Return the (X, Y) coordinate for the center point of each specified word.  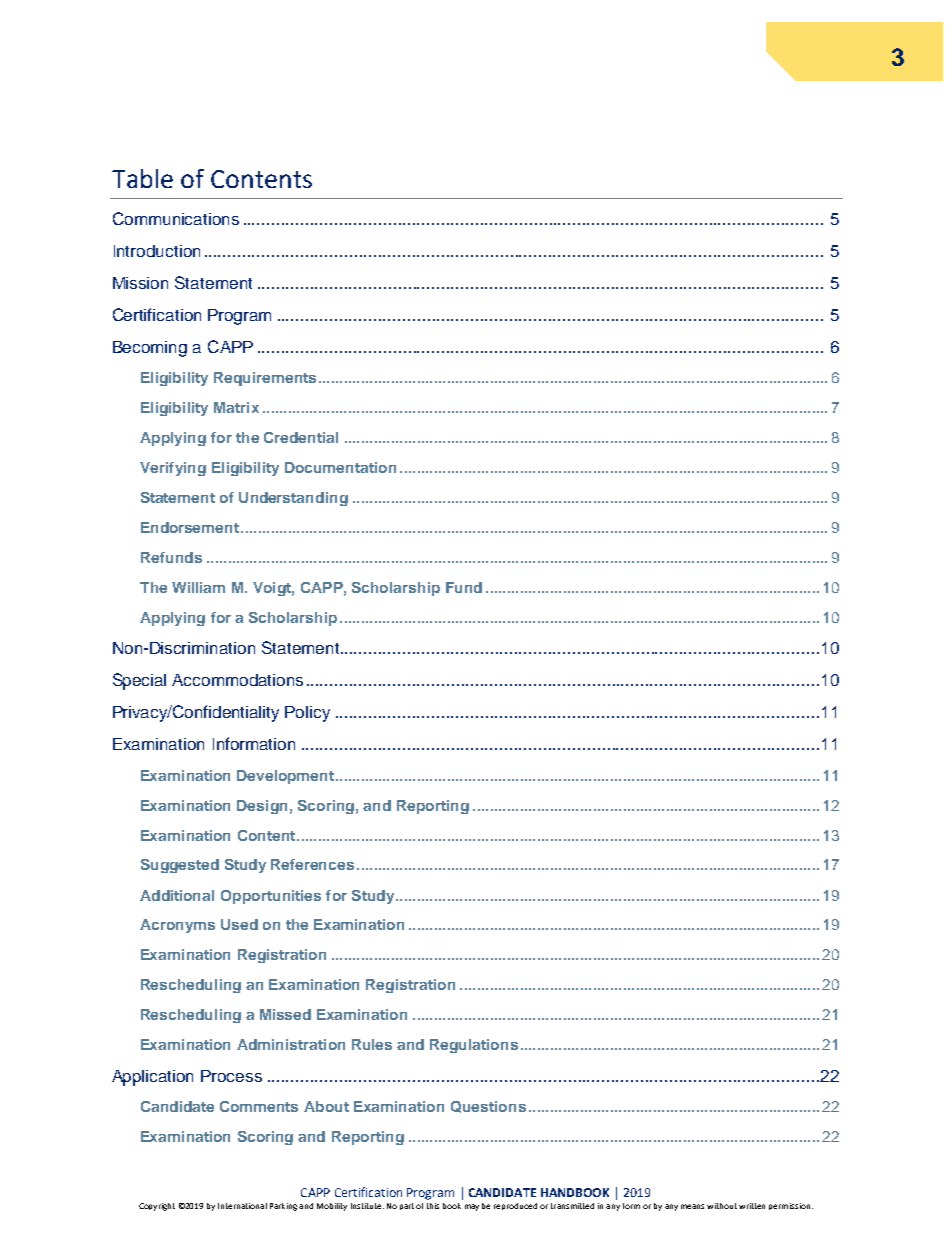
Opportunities (271, 897)
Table (142, 178)
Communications (176, 218)
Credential (301, 437)
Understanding (293, 499)
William (198, 587)
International (242, 1206)
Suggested (180, 866)
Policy (307, 714)
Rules (372, 1044)
